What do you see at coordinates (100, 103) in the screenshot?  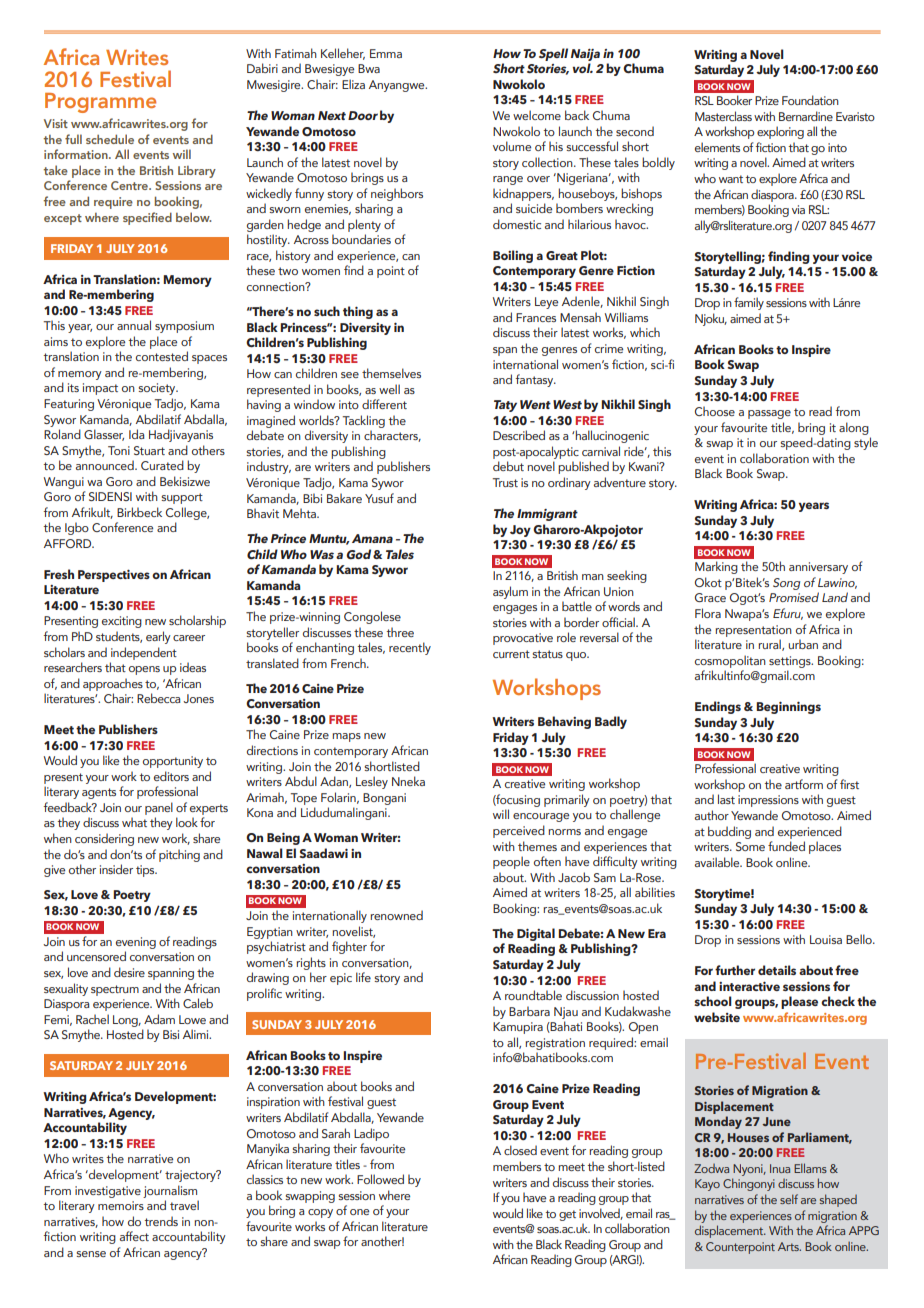 I see `Programme` at bounding box center [100, 103].
